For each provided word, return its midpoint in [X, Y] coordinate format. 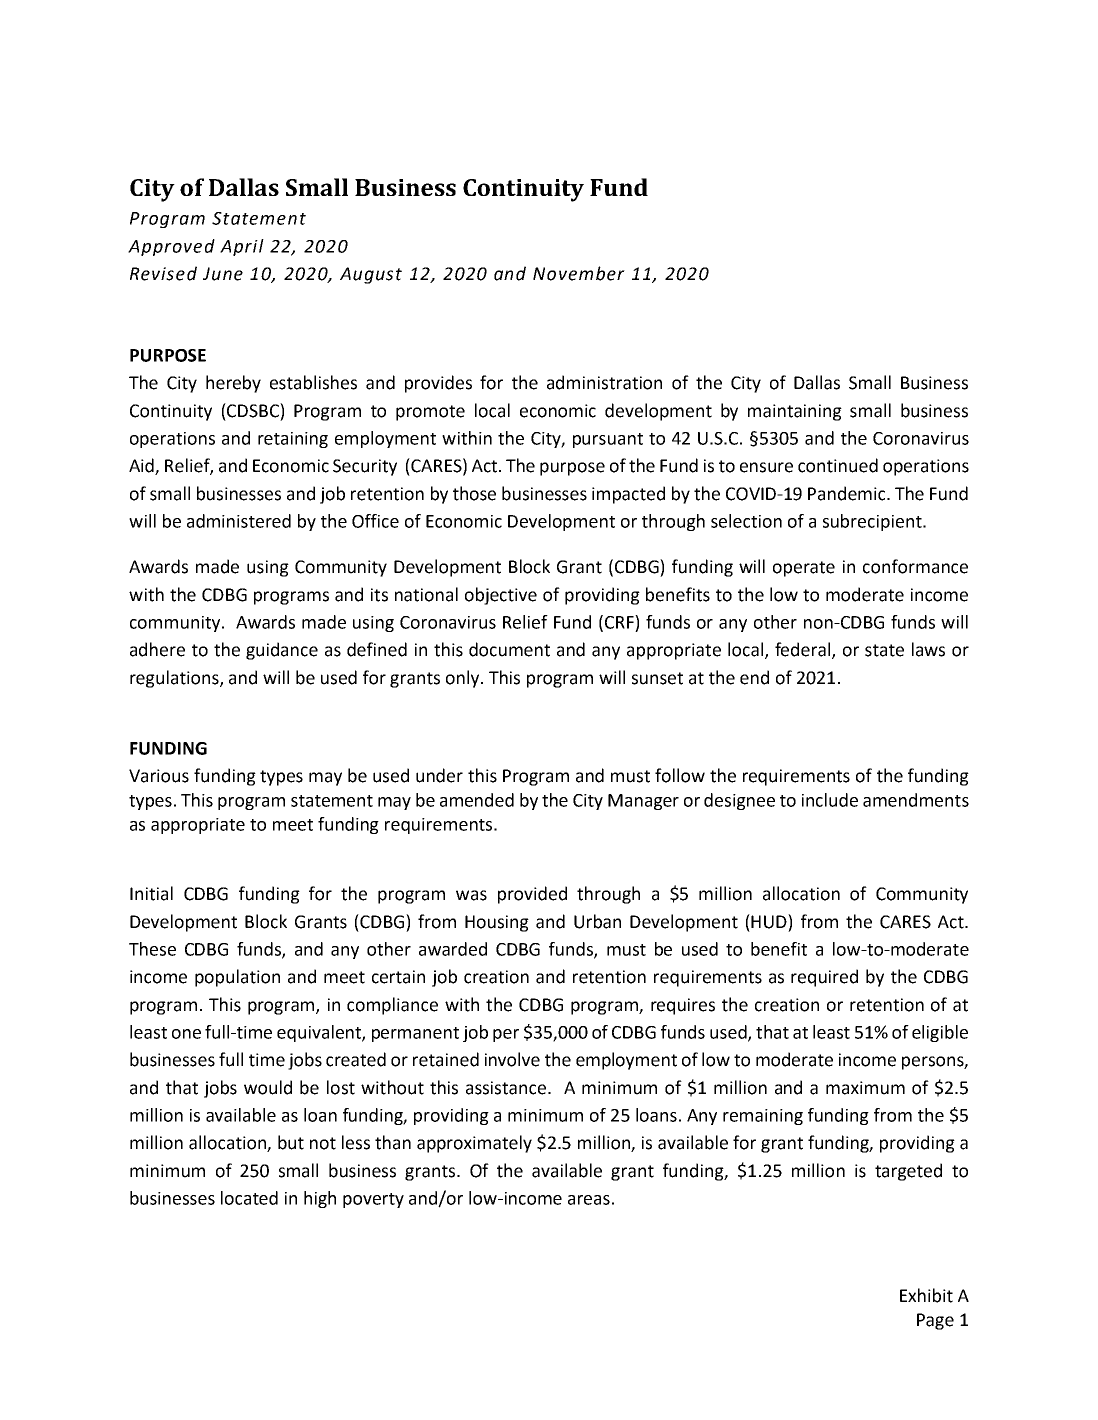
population [237, 978]
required [824, 978]
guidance [282, 651]
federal [804, 650]
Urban [597, 921]
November [579, 273]
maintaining [795, 412]
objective [501, 596]
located [249, 1198]
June [223, 274]
